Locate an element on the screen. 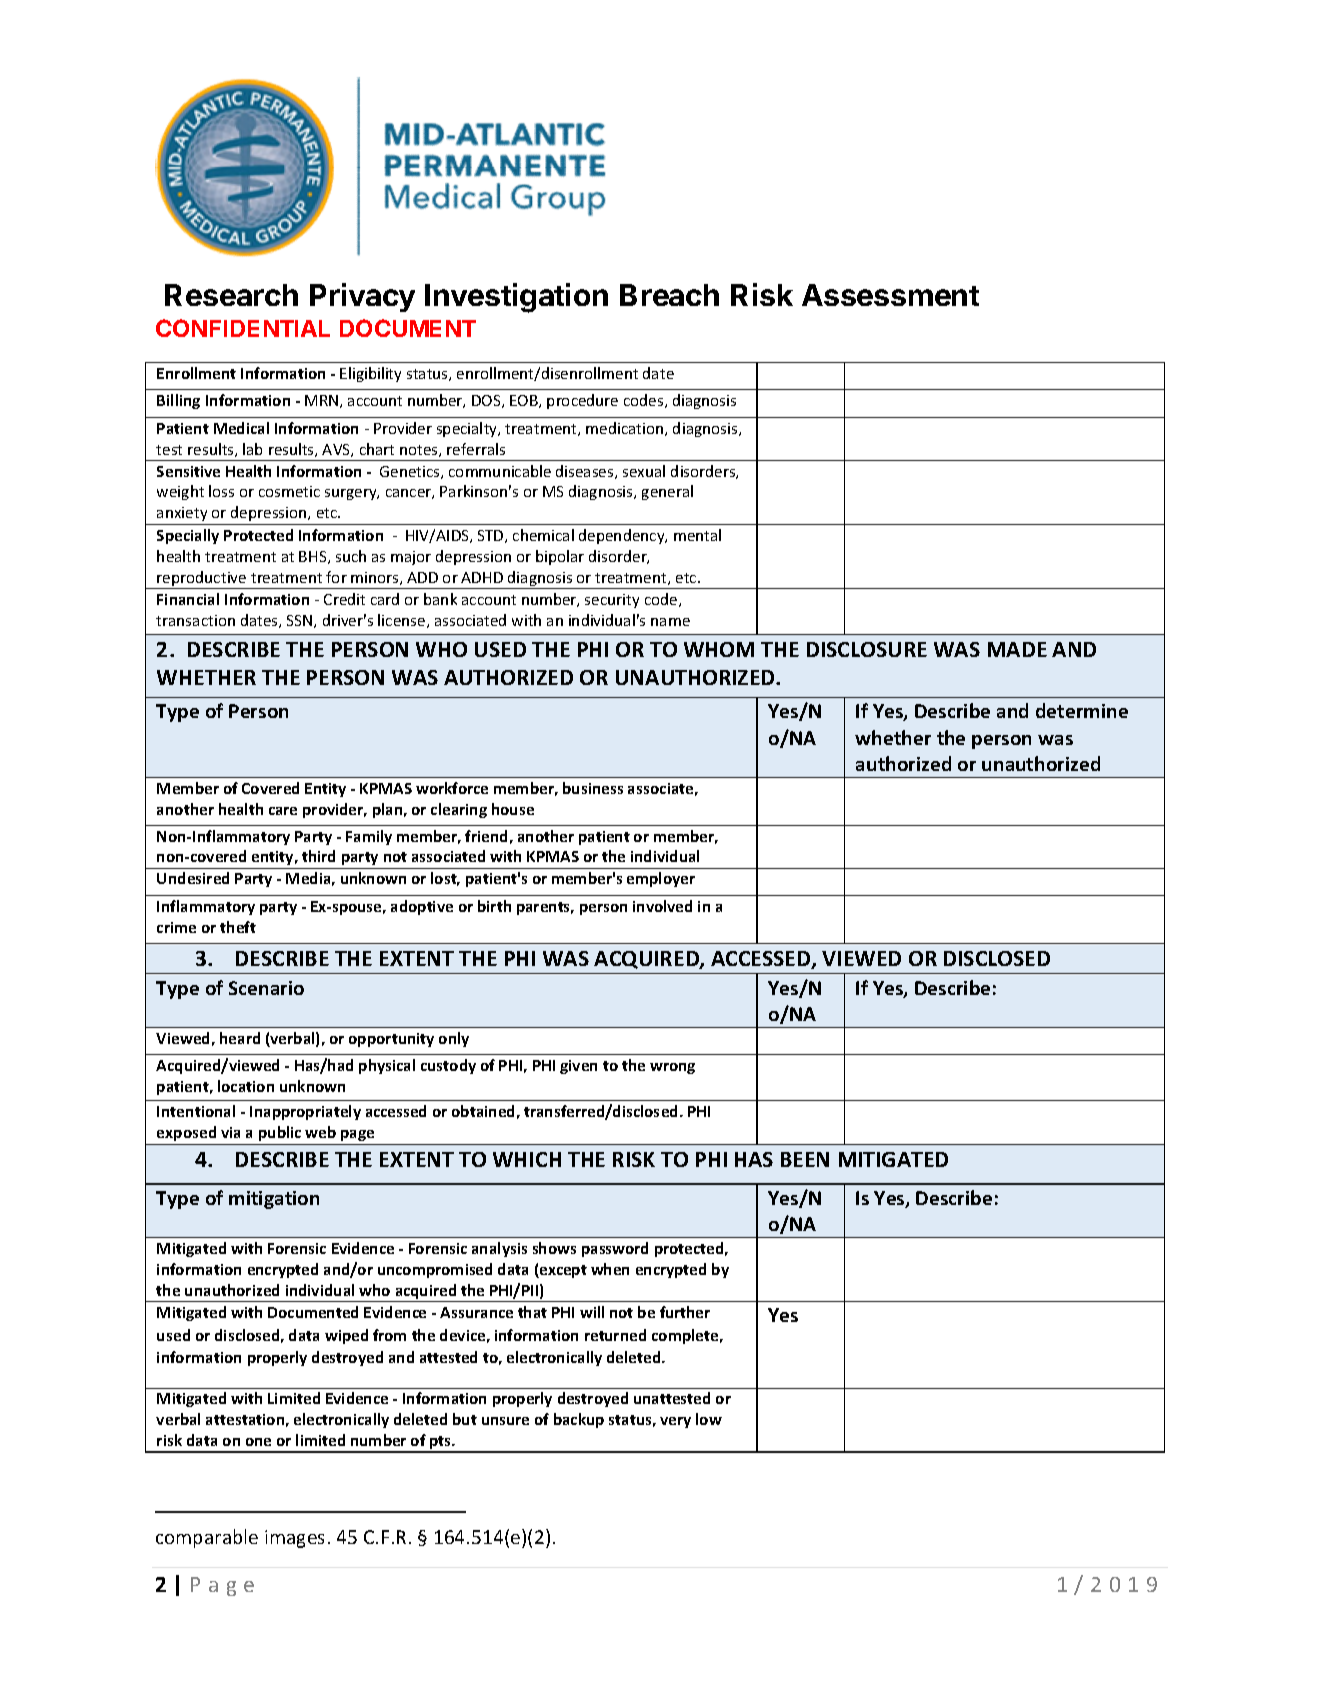 The height and width of the screenshot is (1703, 1319). very is located at coordinates (675, 1422).
